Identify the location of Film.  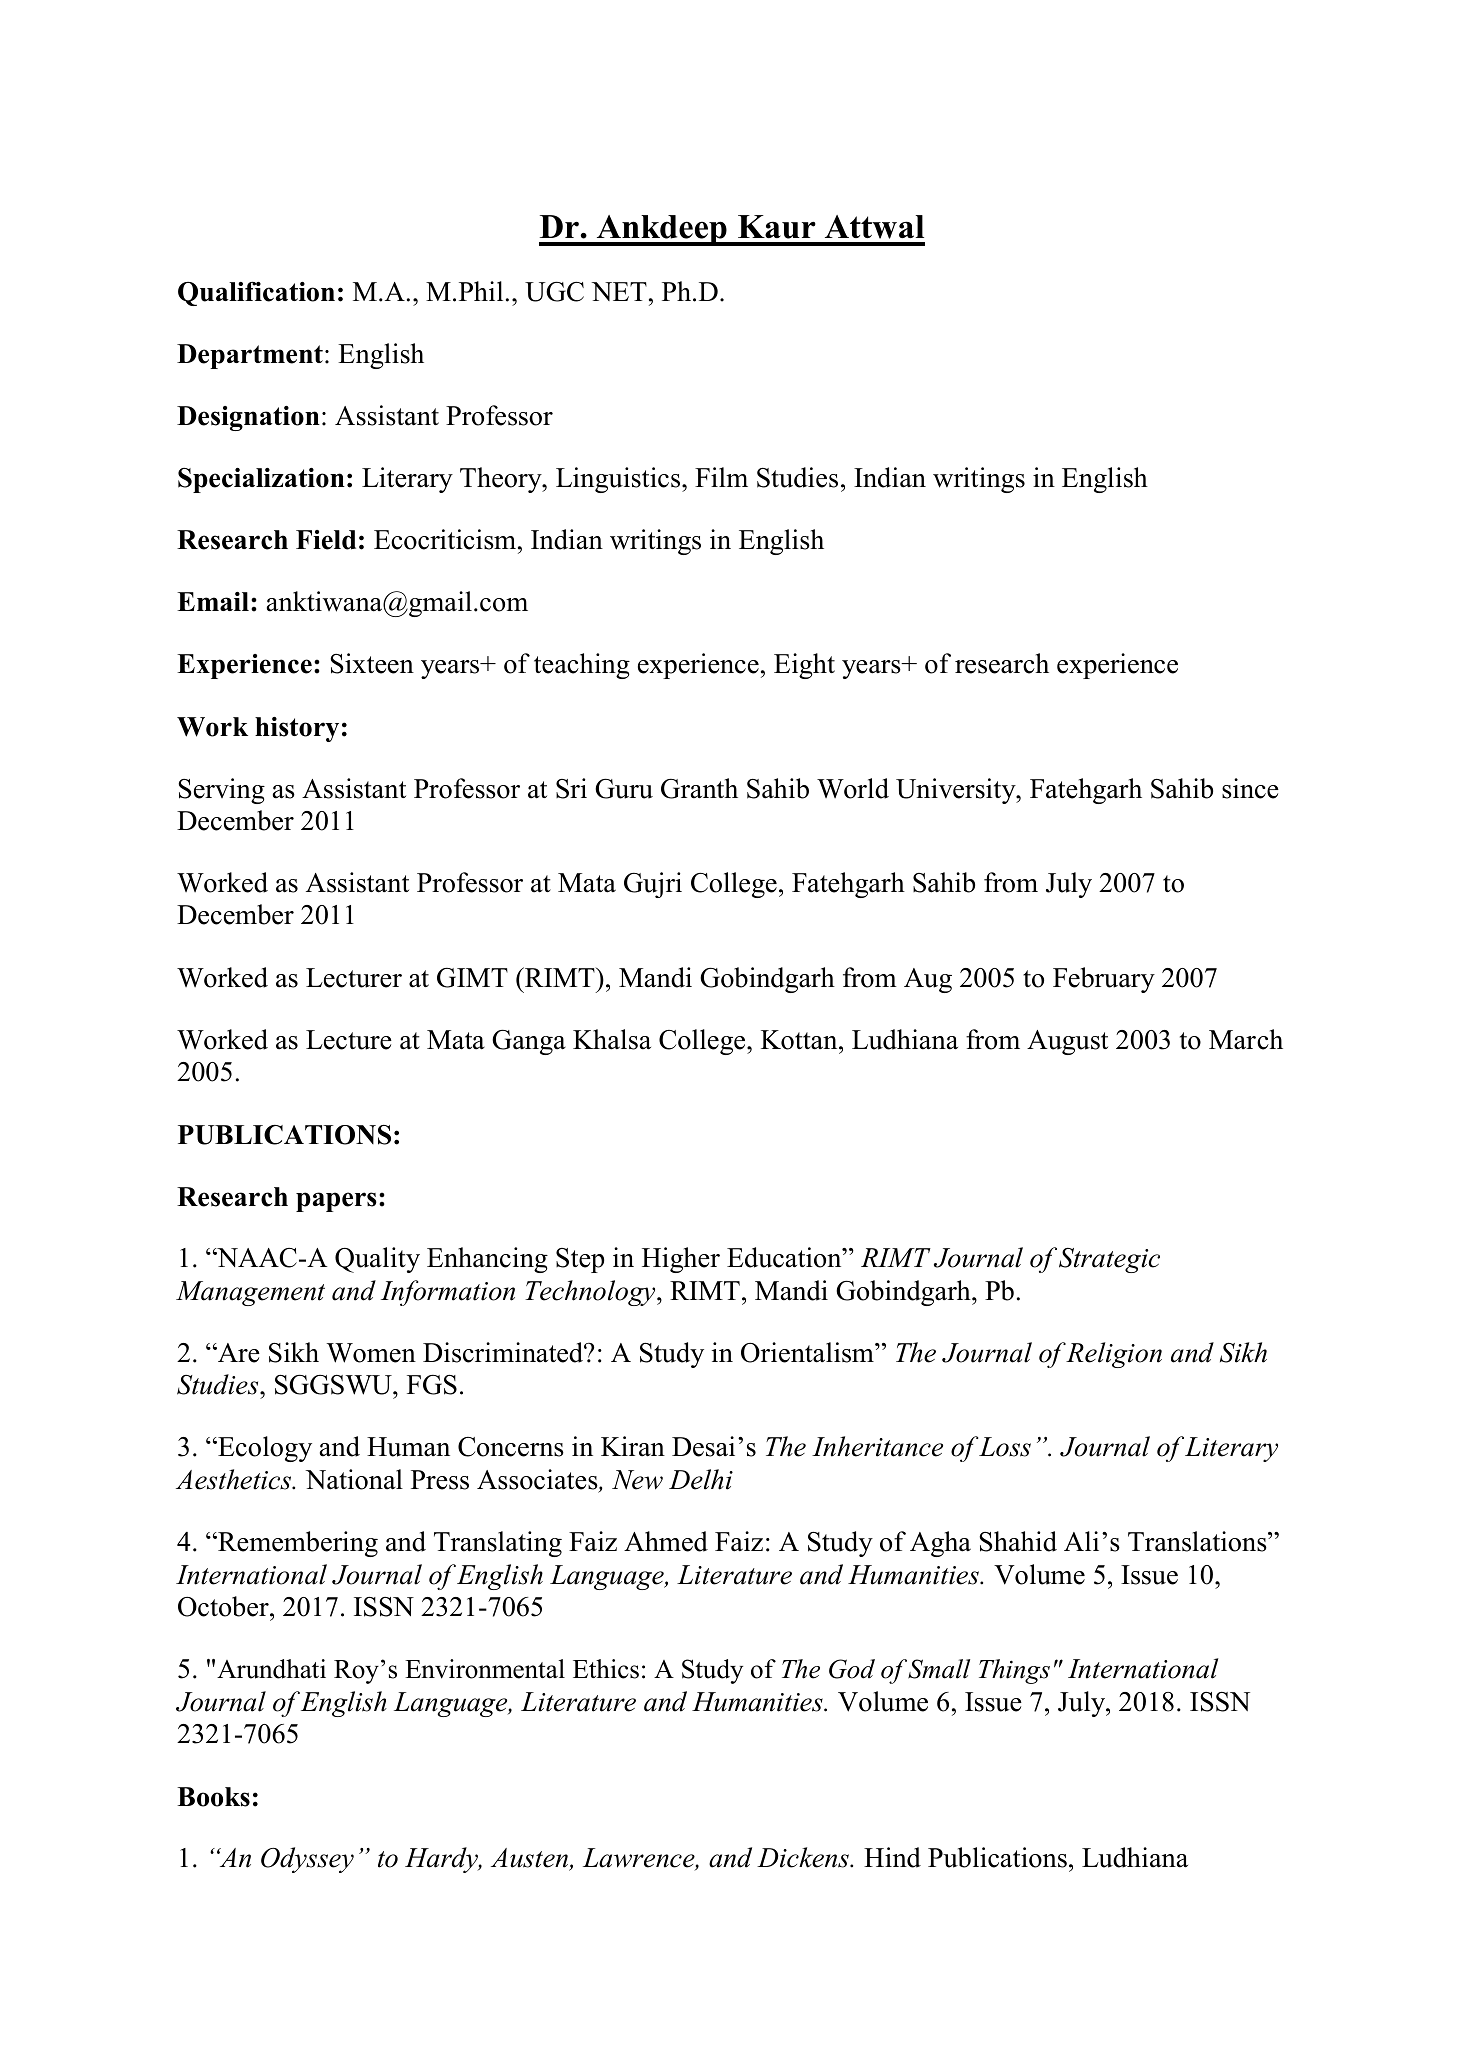
(721, 477).
